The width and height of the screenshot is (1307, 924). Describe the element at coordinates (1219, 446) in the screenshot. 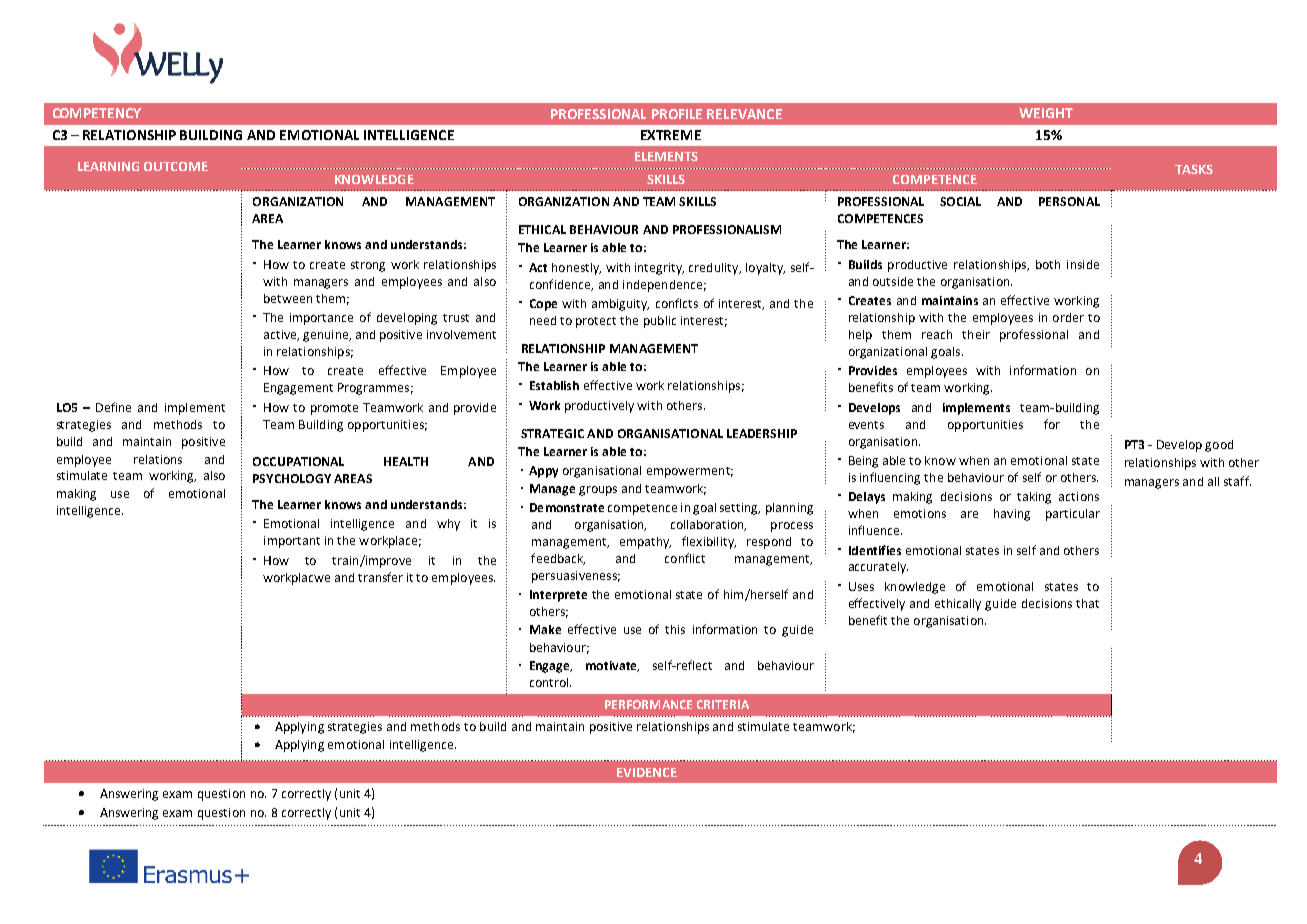

I see `good` at that location.
